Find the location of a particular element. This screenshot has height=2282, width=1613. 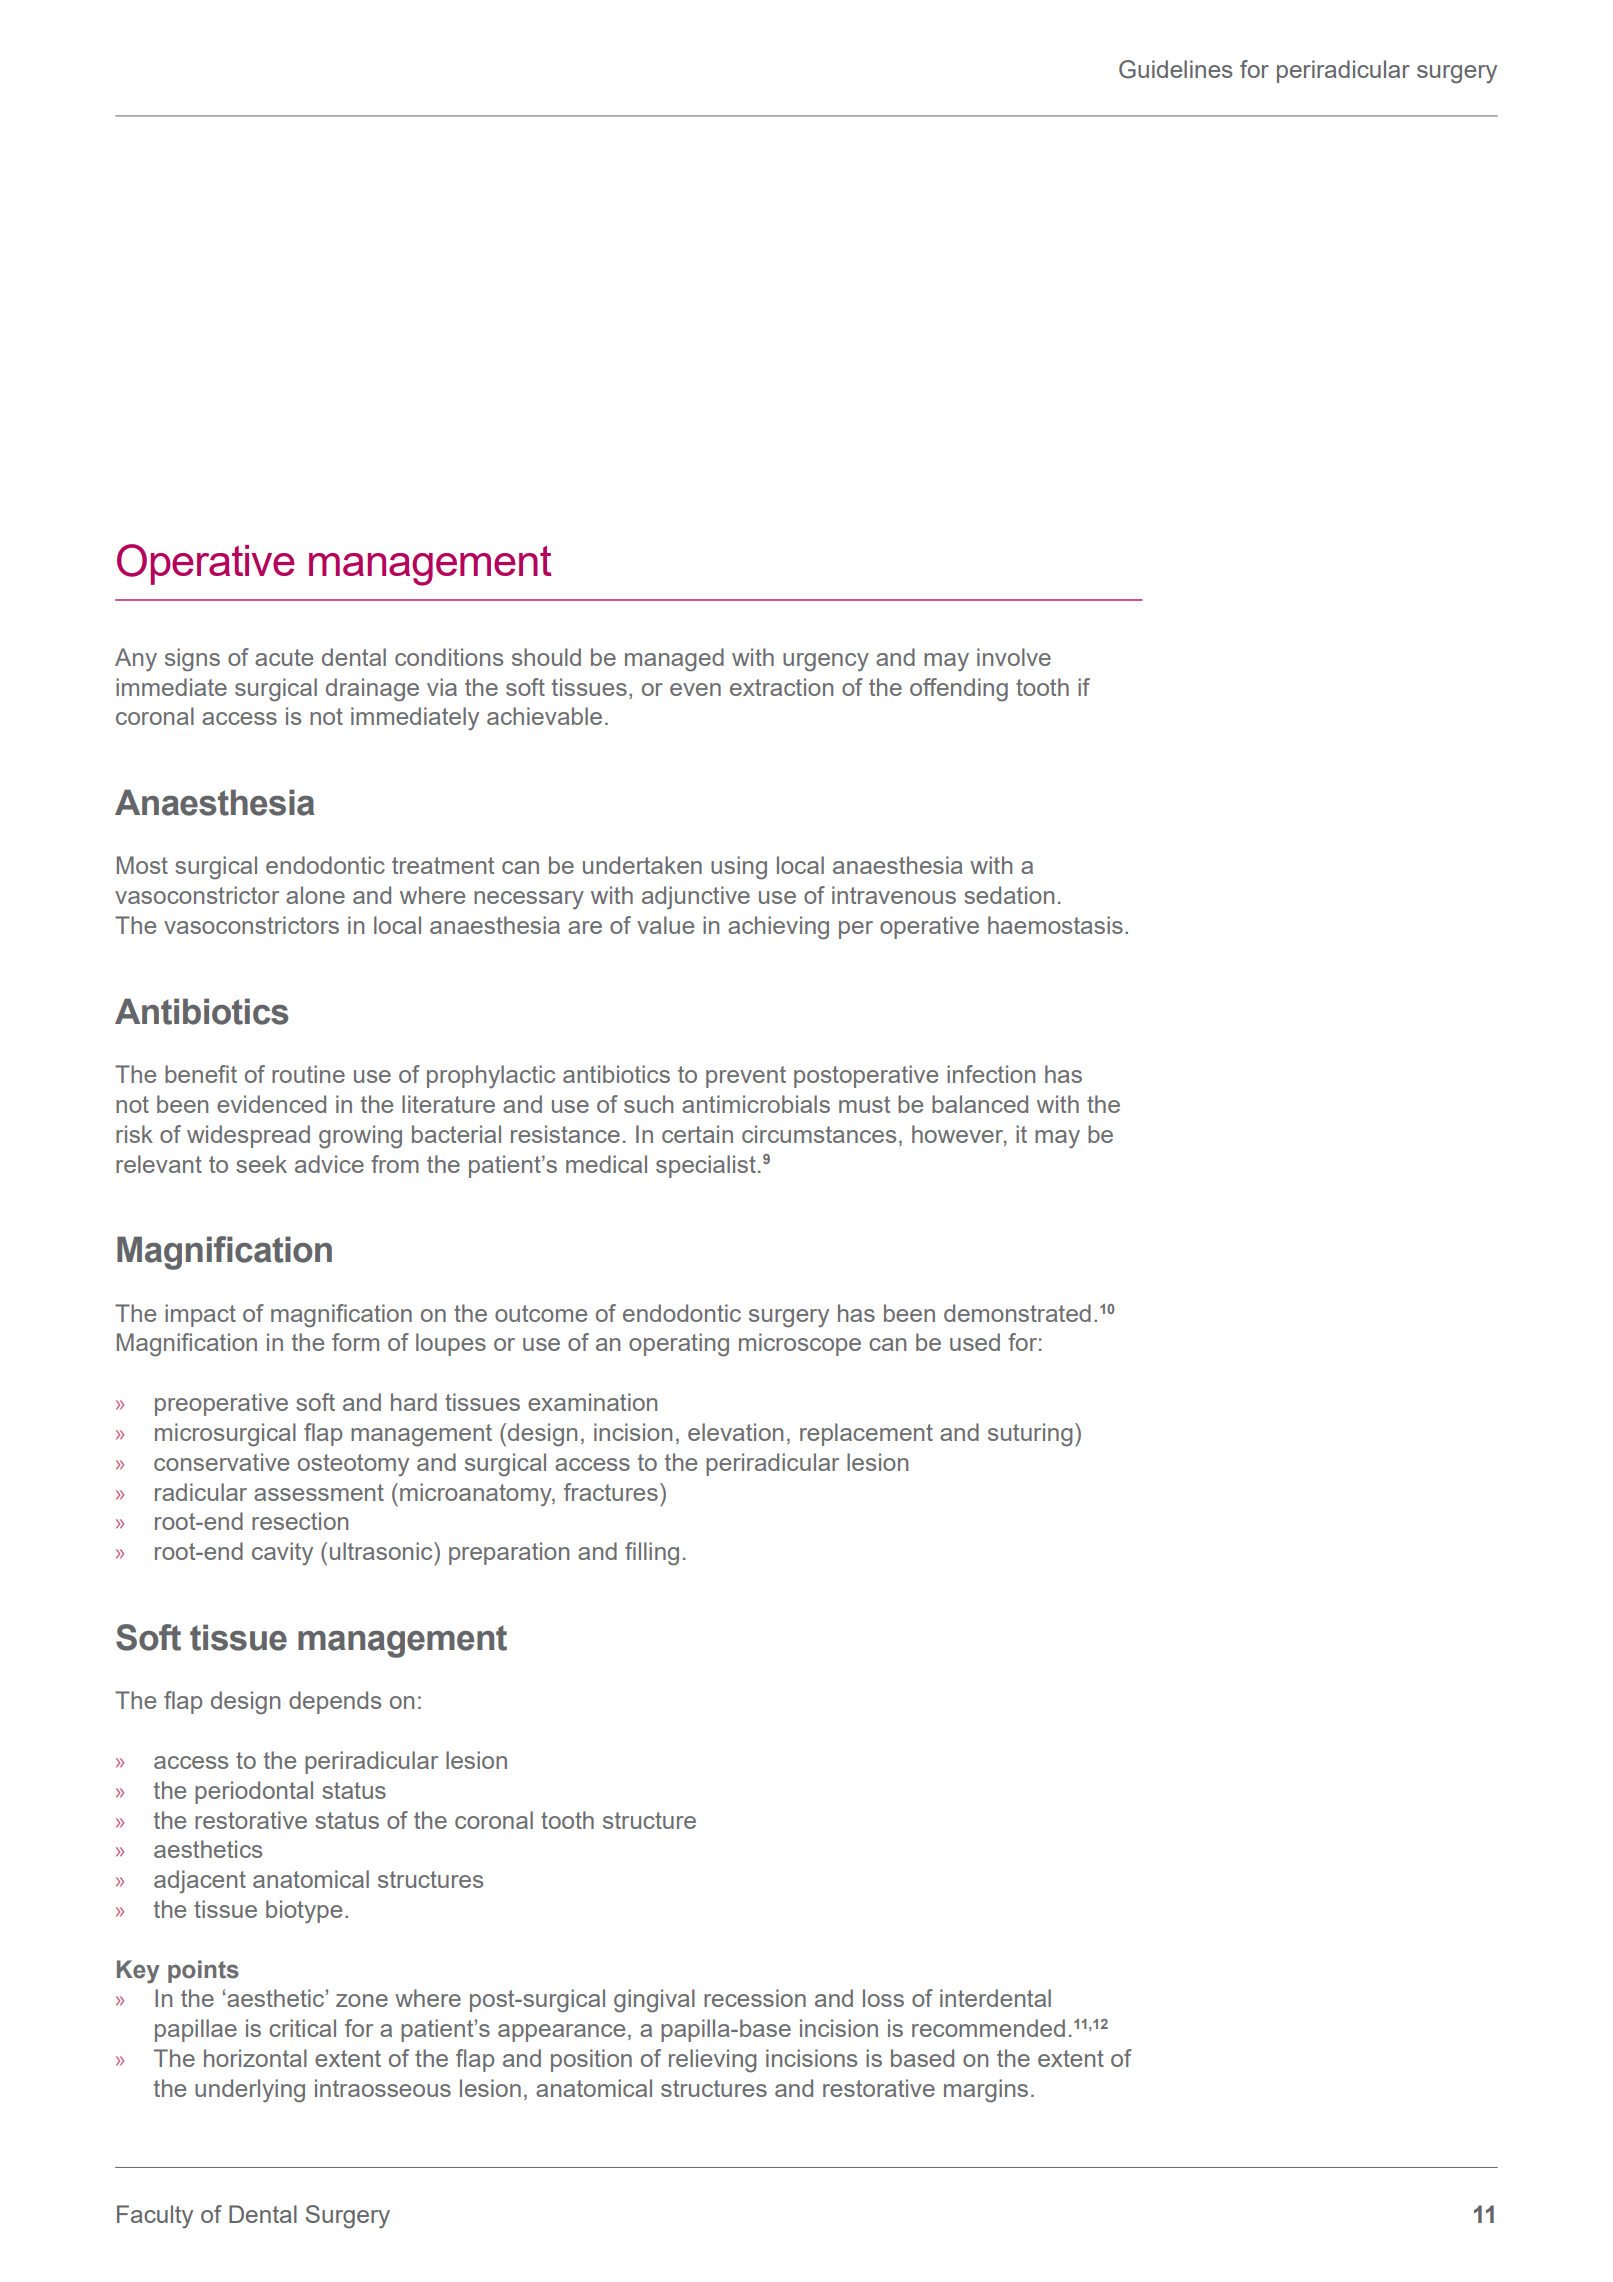

balanced is located at coordinates (980, 1104).
